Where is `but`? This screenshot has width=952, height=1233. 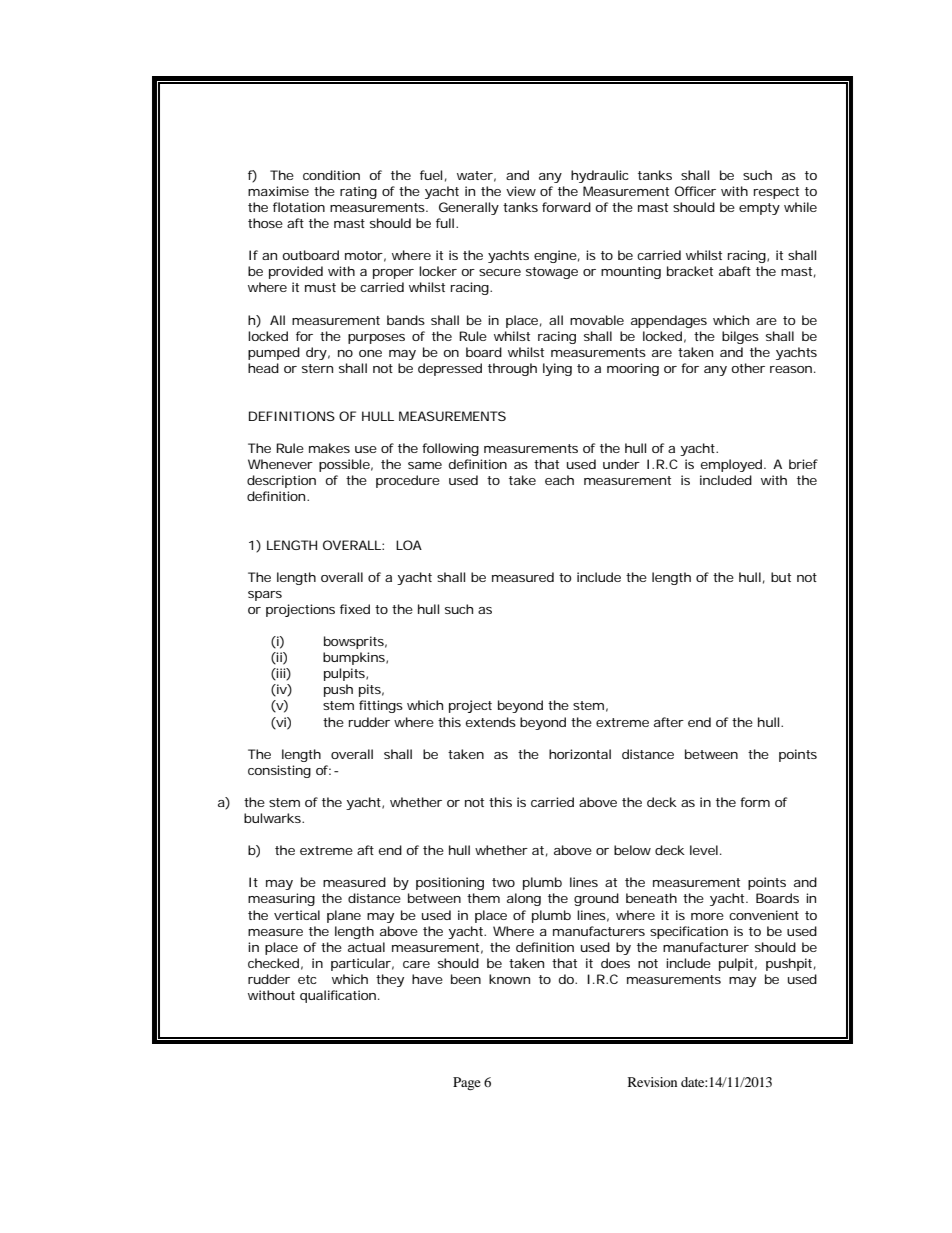
but is located at coordinates (781, 577).
